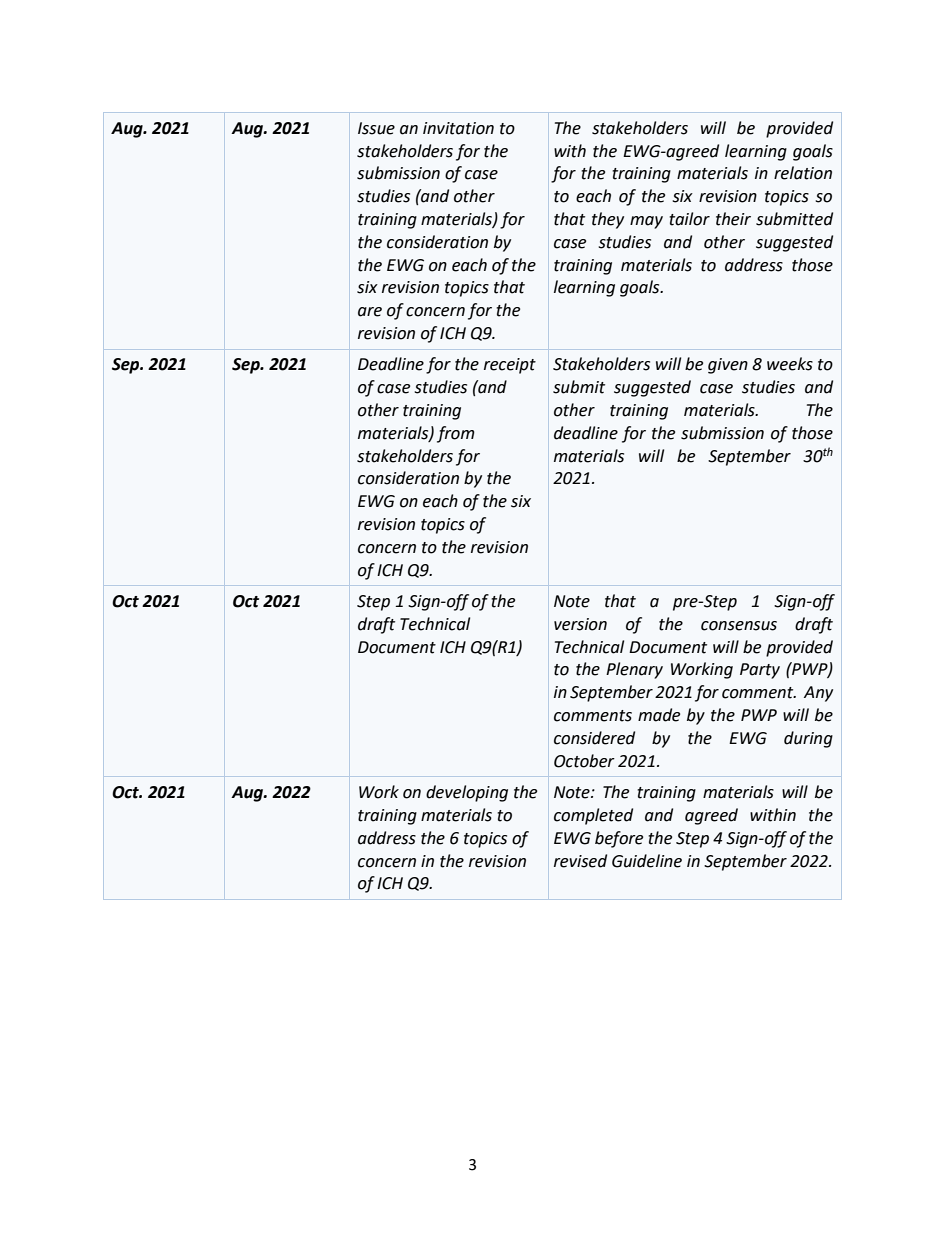 This image has width=952, height=1233. What do you see at coordinates (467, 793) in the image?
I see `developing` at bounding box center [467, 793].
